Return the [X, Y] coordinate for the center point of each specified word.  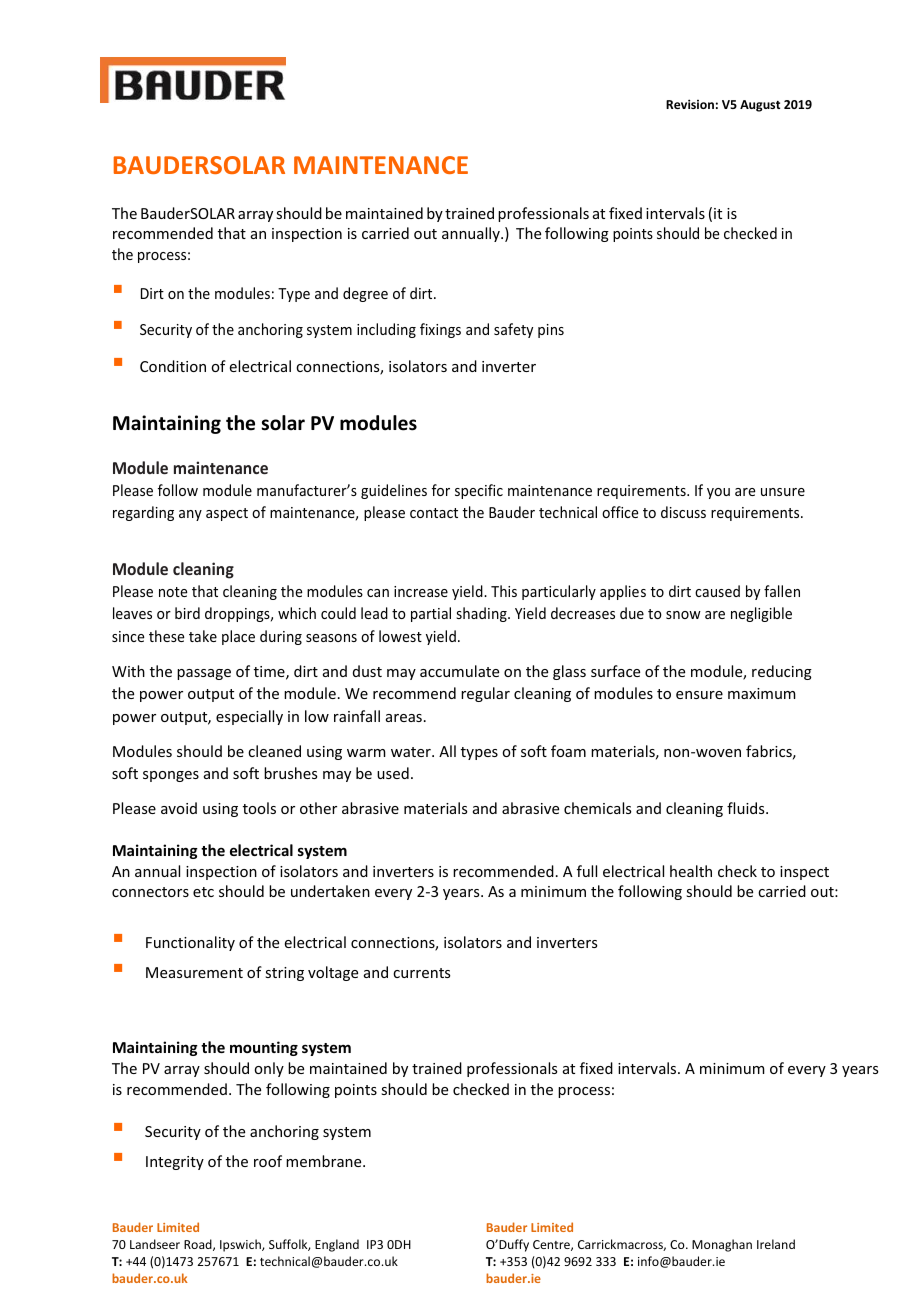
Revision [690, 104]
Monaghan [722, 1245]
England [337, 1245]
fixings [440, 330]
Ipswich [241, 1245]
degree [365, 294]
